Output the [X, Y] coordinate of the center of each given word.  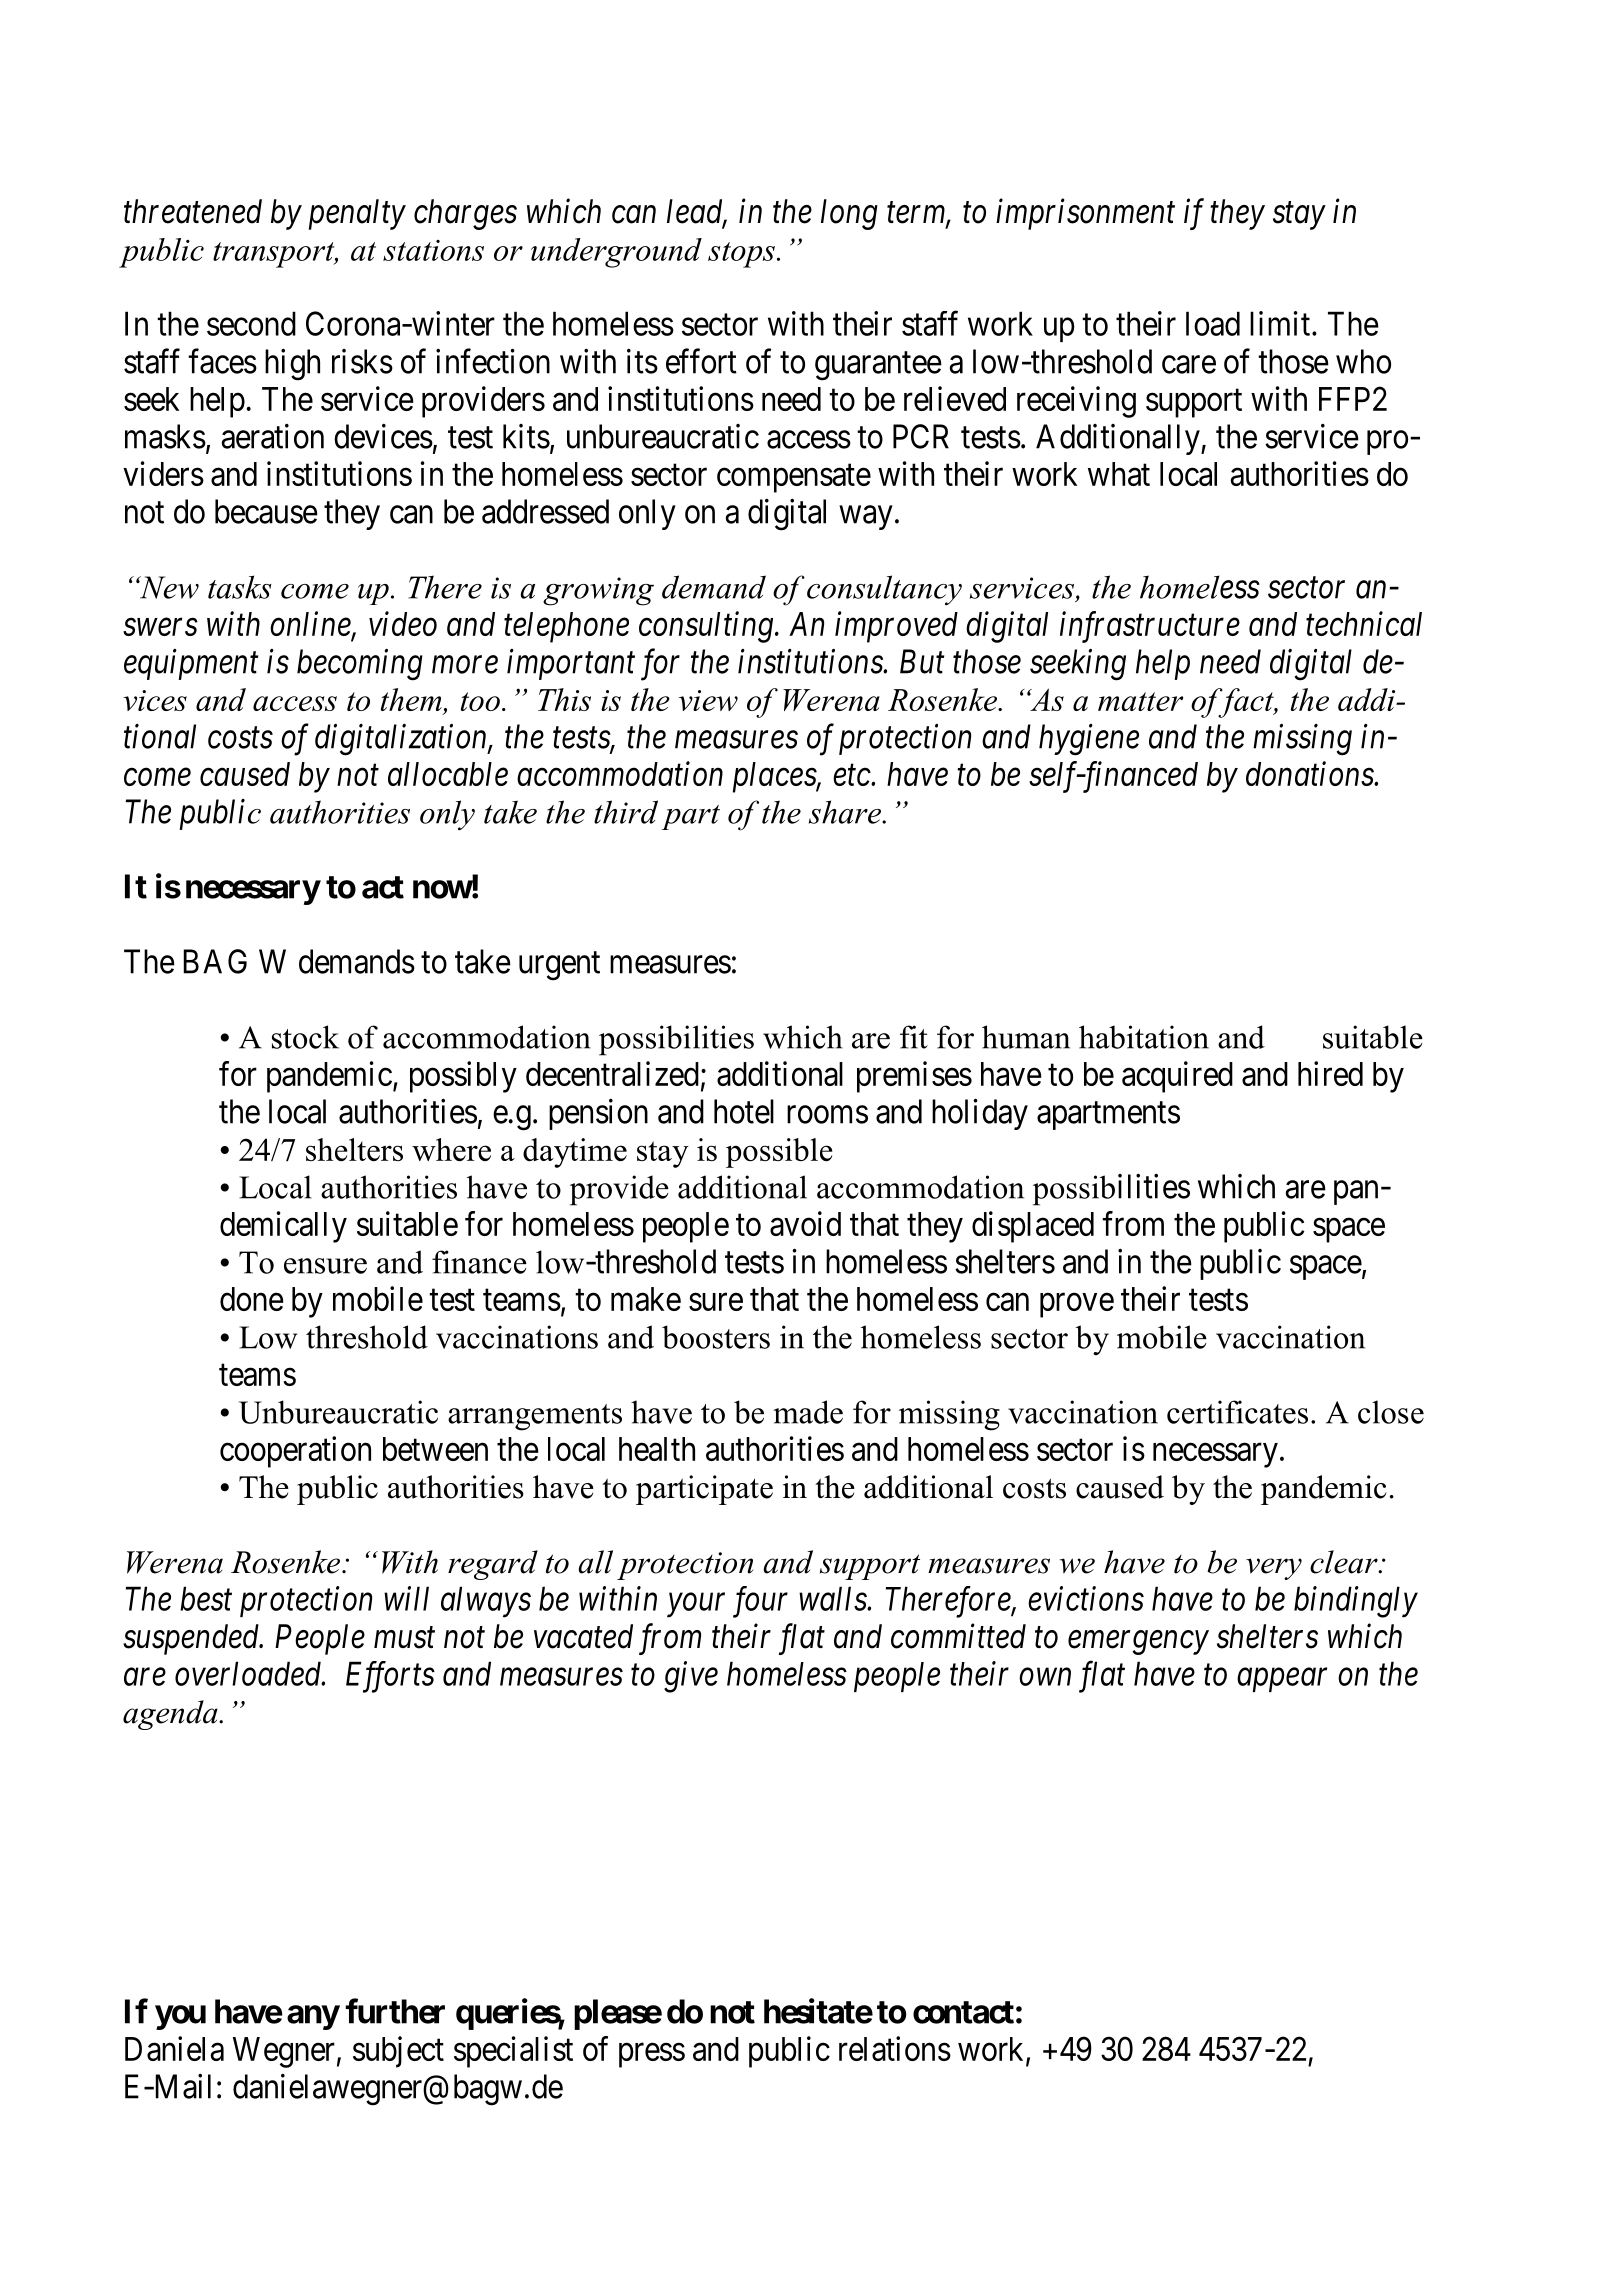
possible [779, 1153]
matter [1140, 701]
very [1274, 1569]
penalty [357, 214]
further [395, 2011]
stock [305, 1037]
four [760, 1602]
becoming [360, 665]
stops [741, 255]
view [708, 700]
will [406, 1598]
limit [1281, 323]
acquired [1177, 1077]
